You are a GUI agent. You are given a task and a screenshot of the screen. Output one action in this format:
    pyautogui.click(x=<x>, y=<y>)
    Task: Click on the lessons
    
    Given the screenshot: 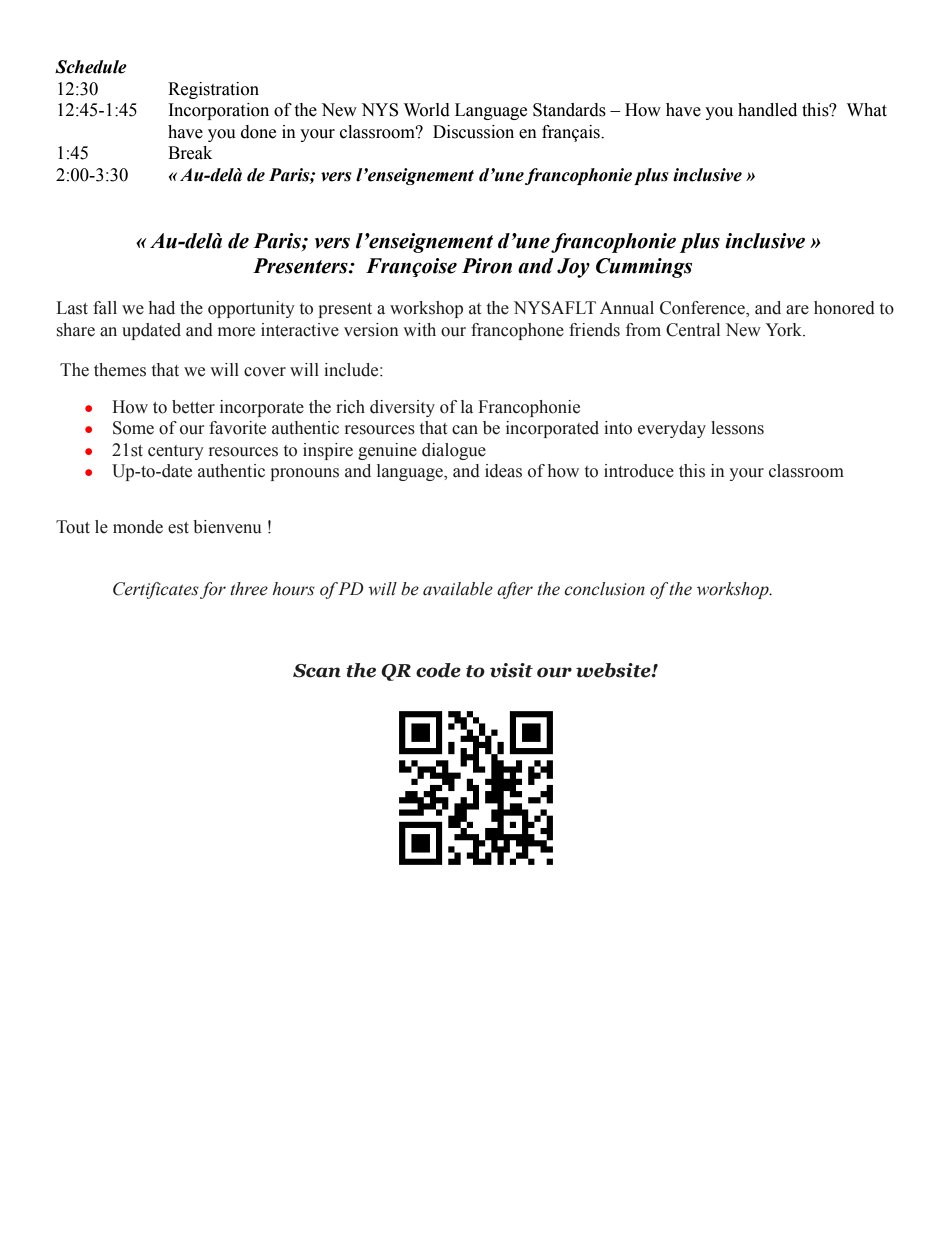 What is the action you would take?
    pyautogui.click(x=737, y=428)
